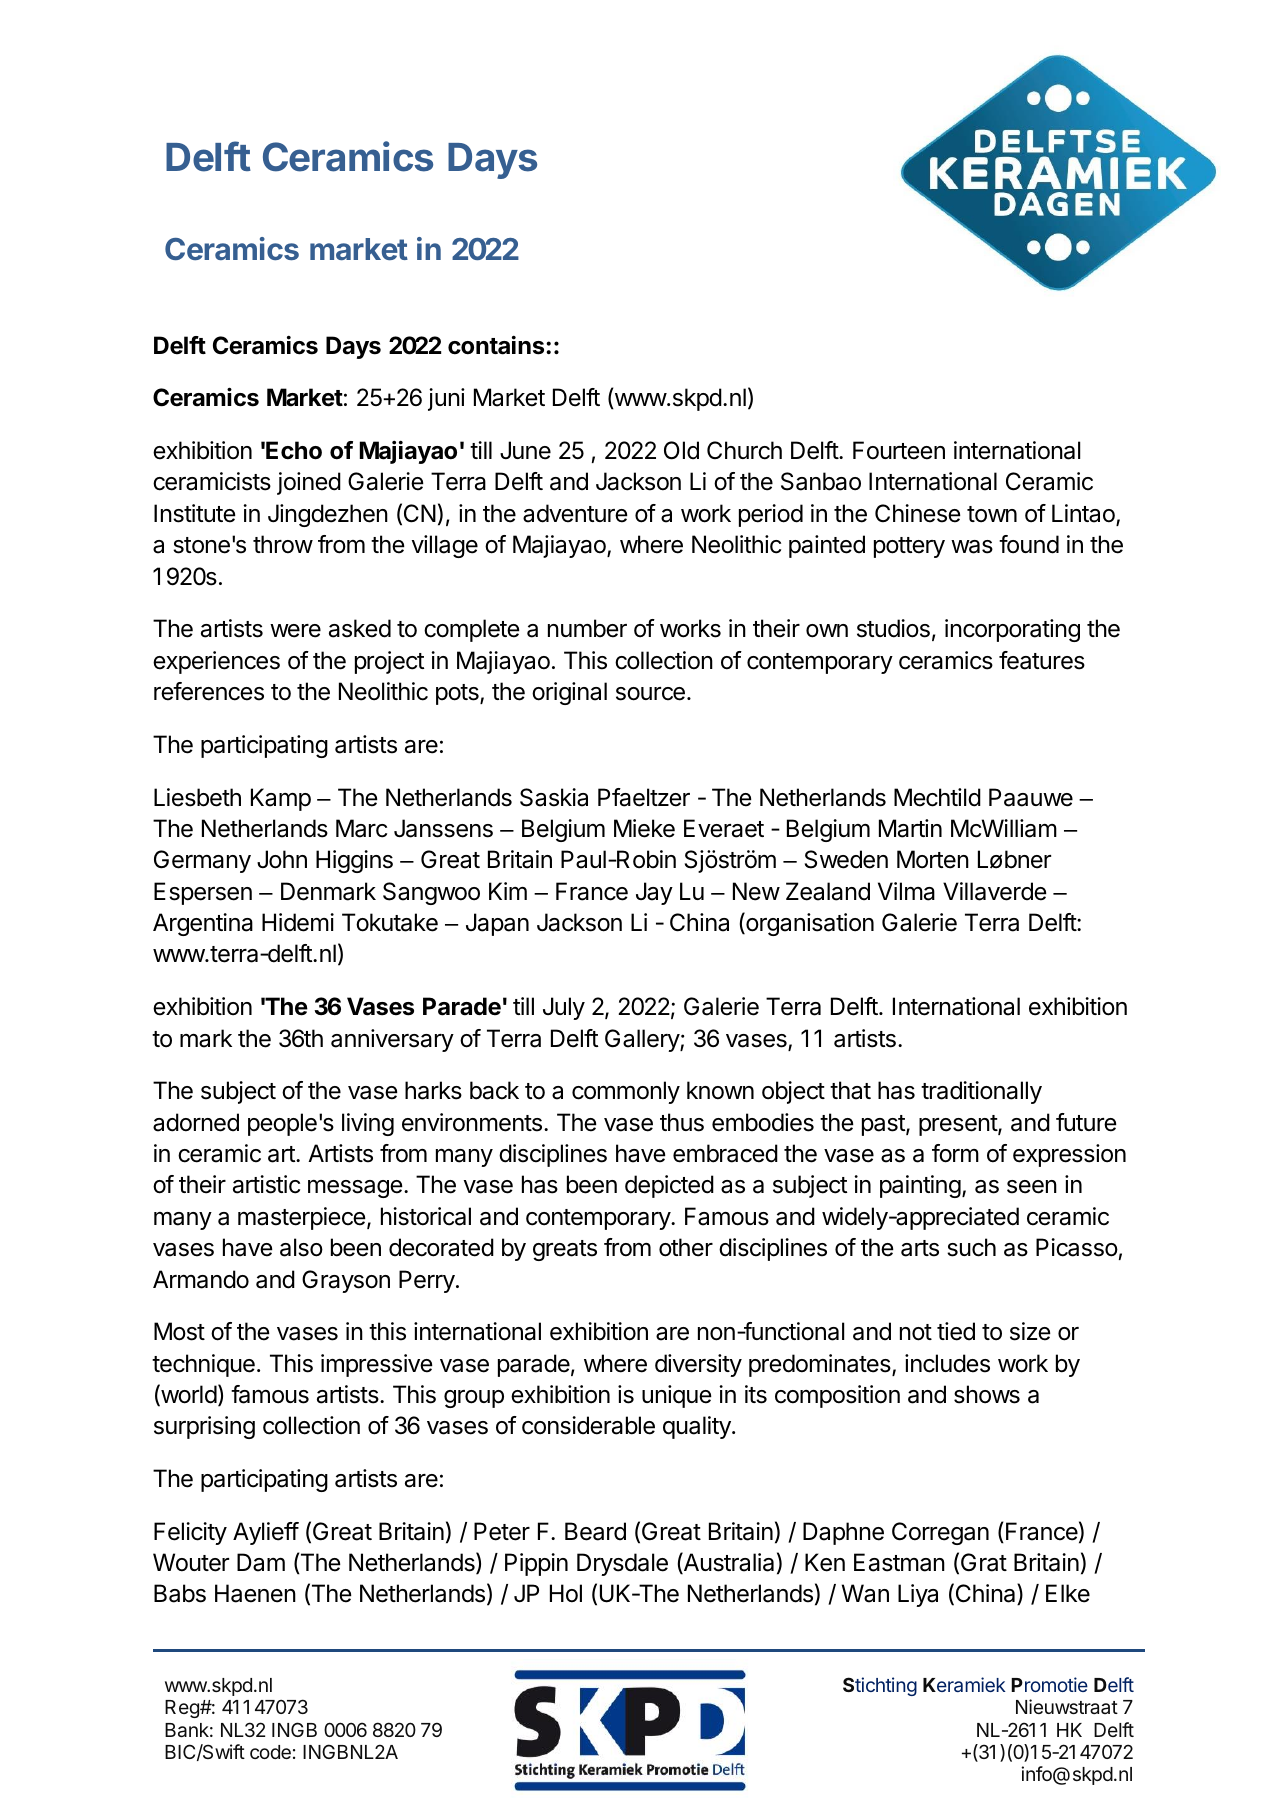  What do you see at coordinates (309, 483) in the screenshot?
I see `joined` at bounding box center [309, 483].
